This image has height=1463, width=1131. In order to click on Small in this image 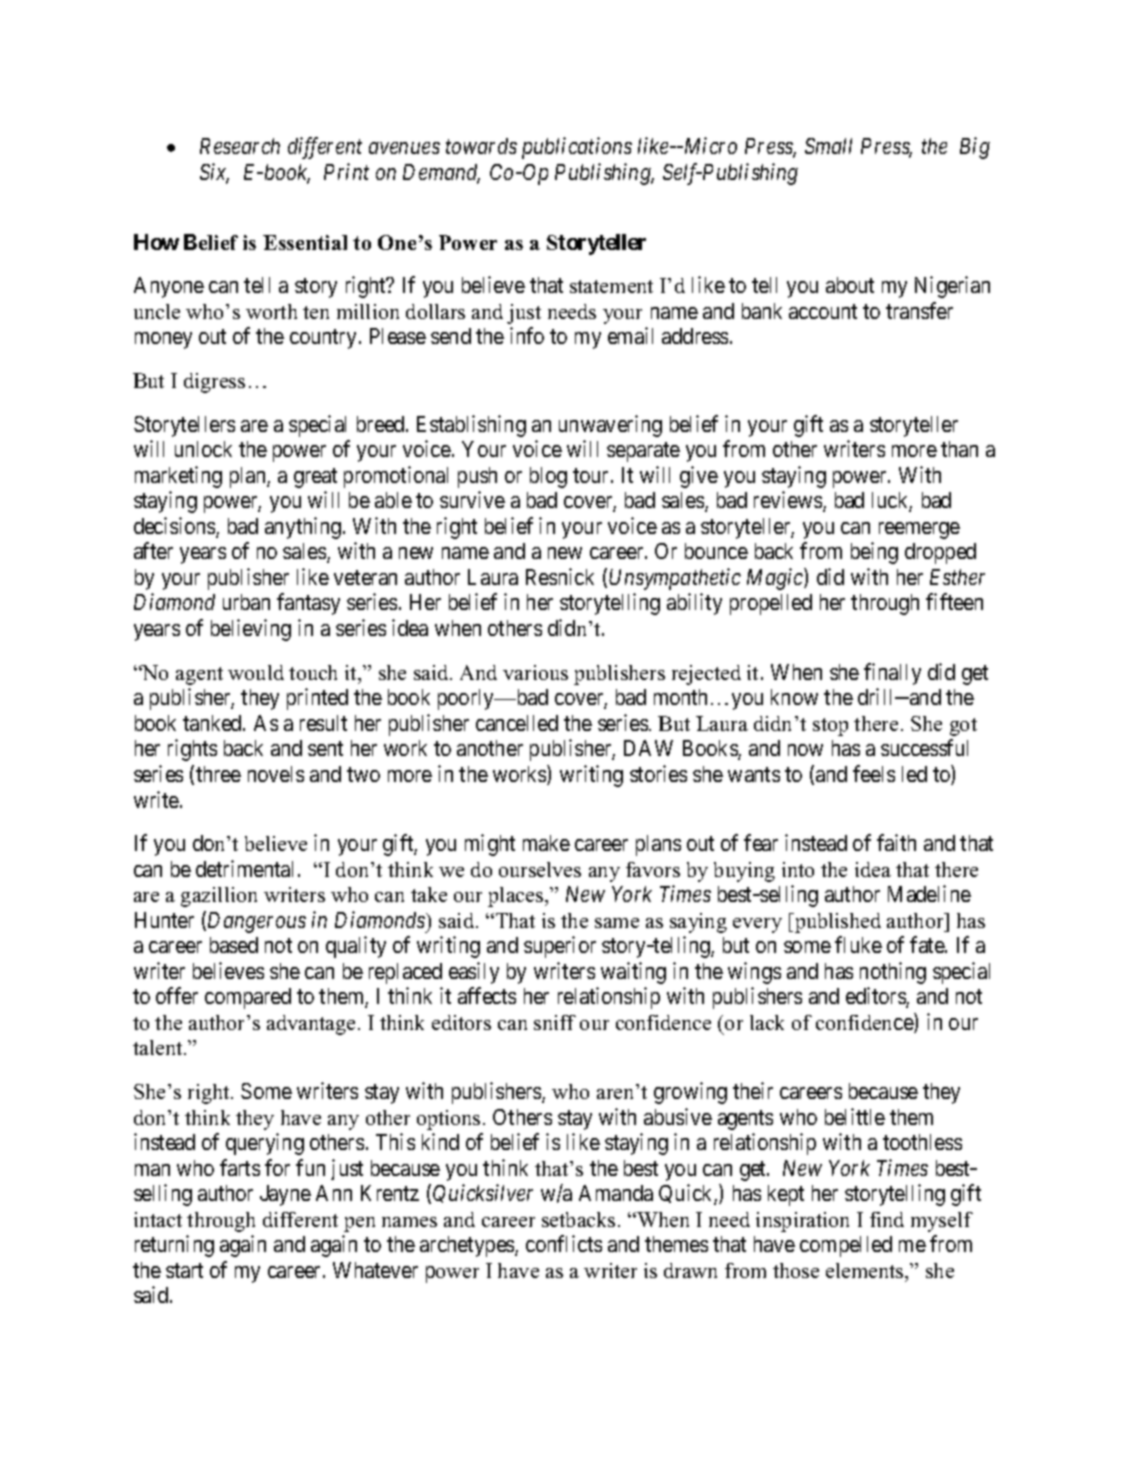, I will do `click(828, 146)`.
